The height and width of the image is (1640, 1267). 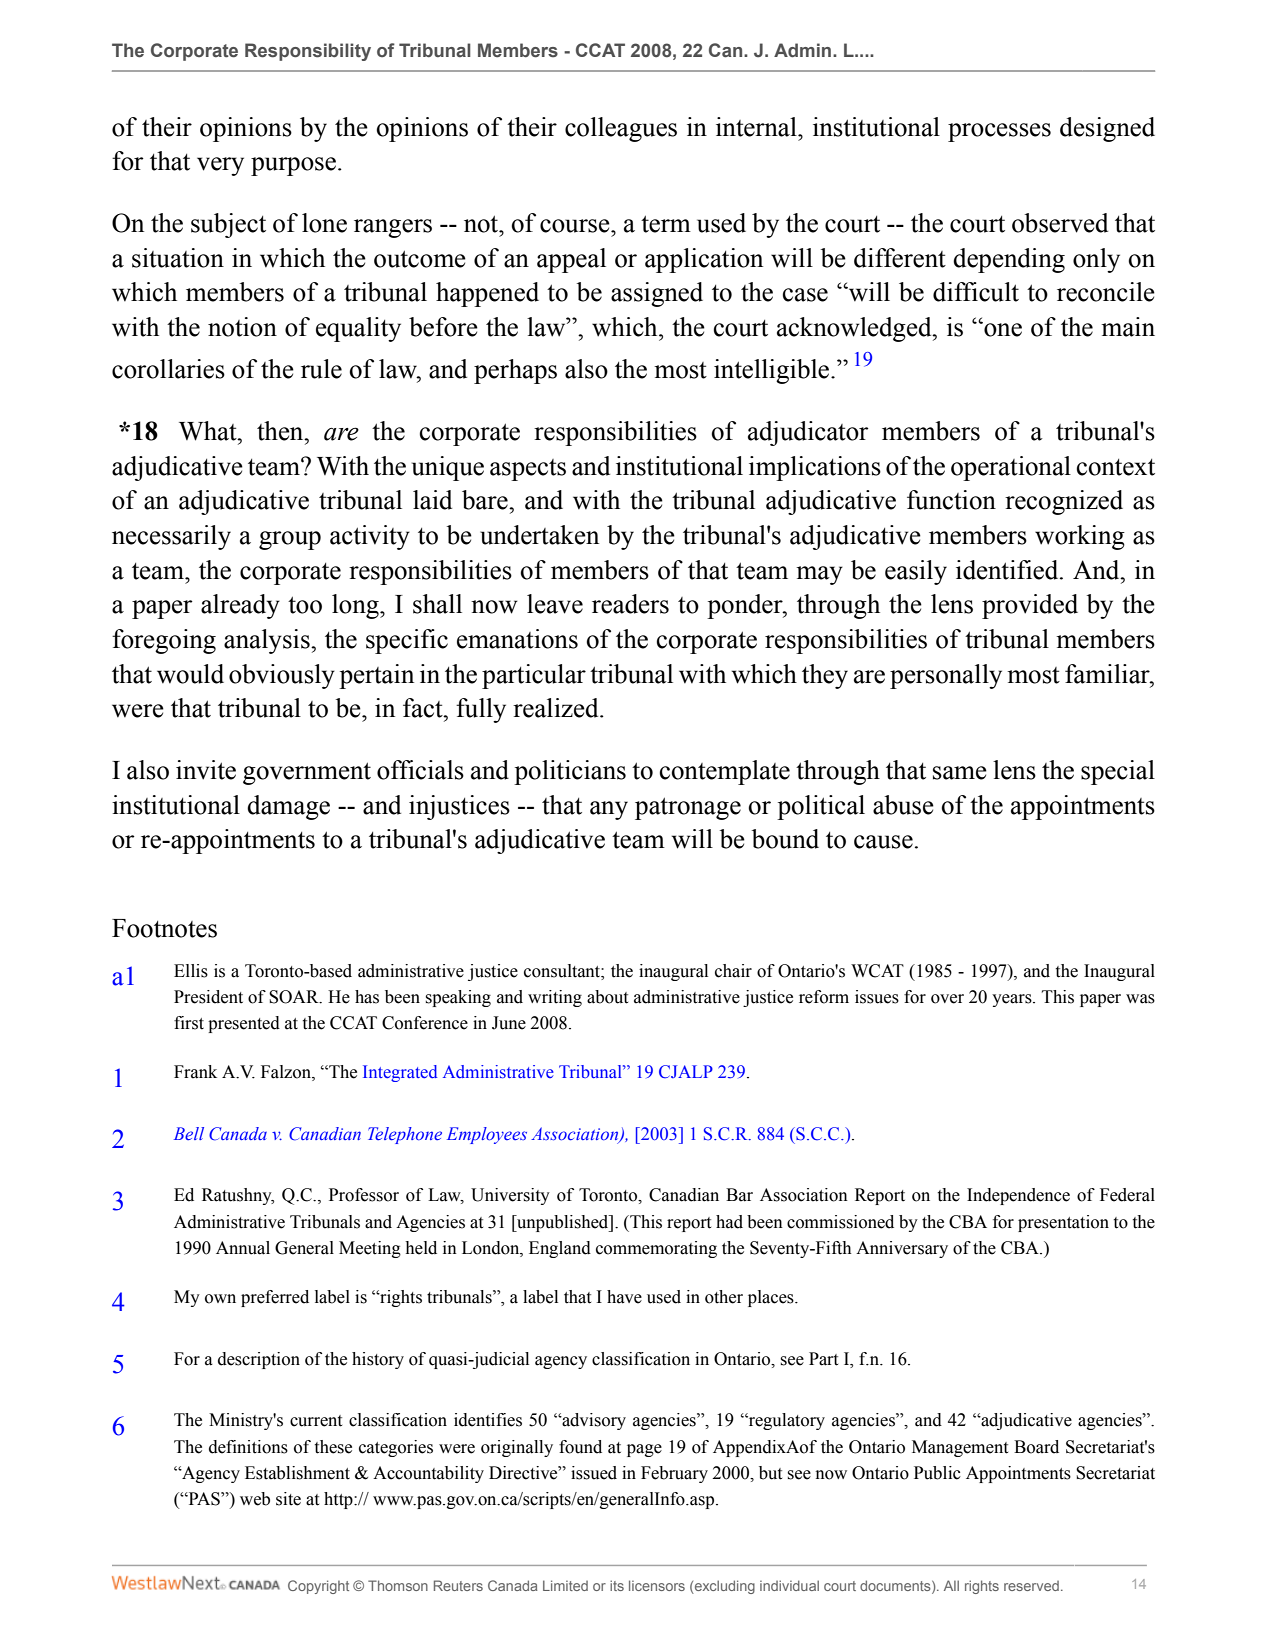 What do you see at coordinates (288, 1499) in the image?
I see `site` at bounding box center [288, 1499].
